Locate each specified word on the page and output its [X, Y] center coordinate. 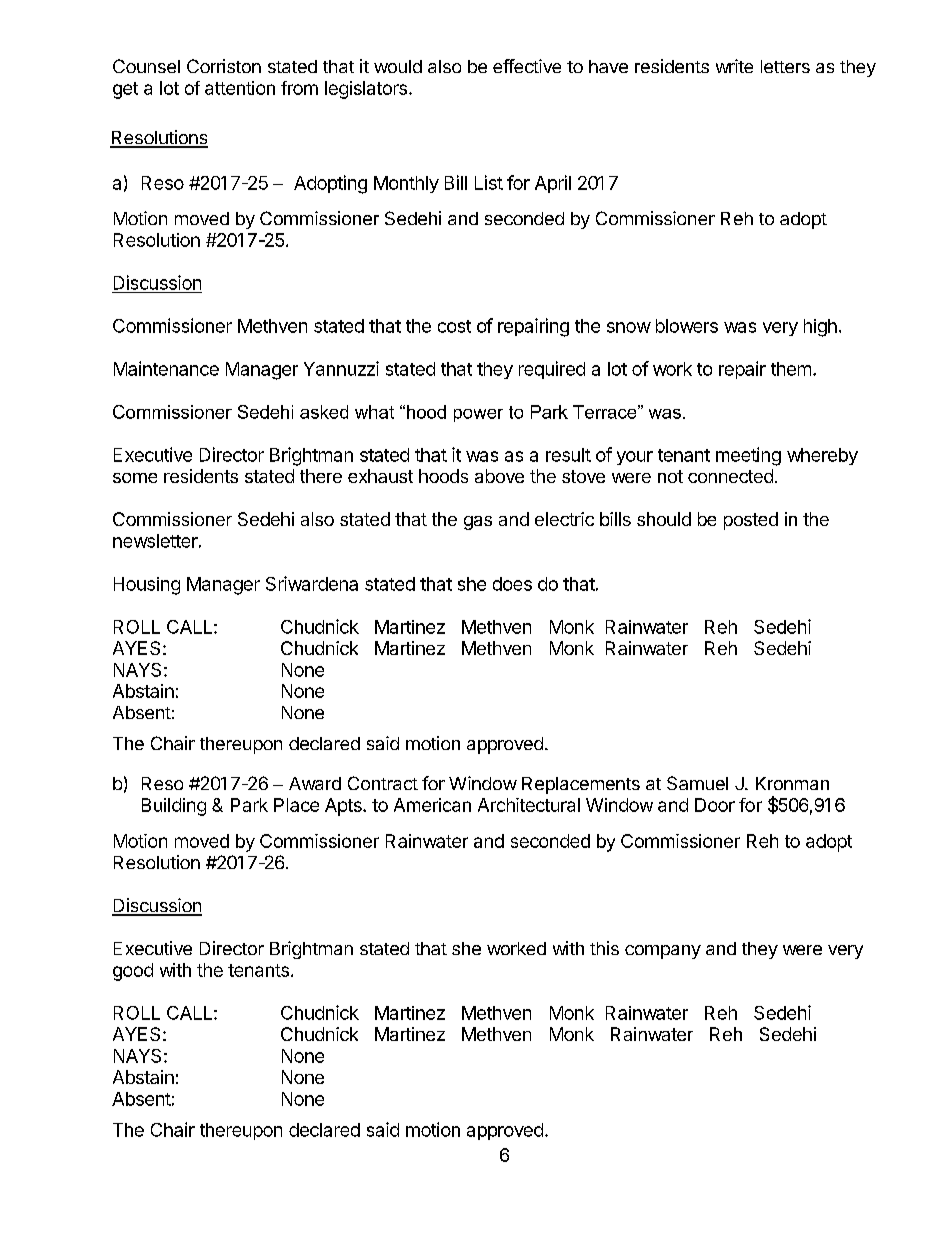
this [604, 948]
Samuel [697, 783]
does [512, 584]
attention [240, 88]
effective [527, 66]
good [133, 972]
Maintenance [166, 368]
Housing [147, 586]
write [734, 66]
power [478, 415]
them [791, 369]
